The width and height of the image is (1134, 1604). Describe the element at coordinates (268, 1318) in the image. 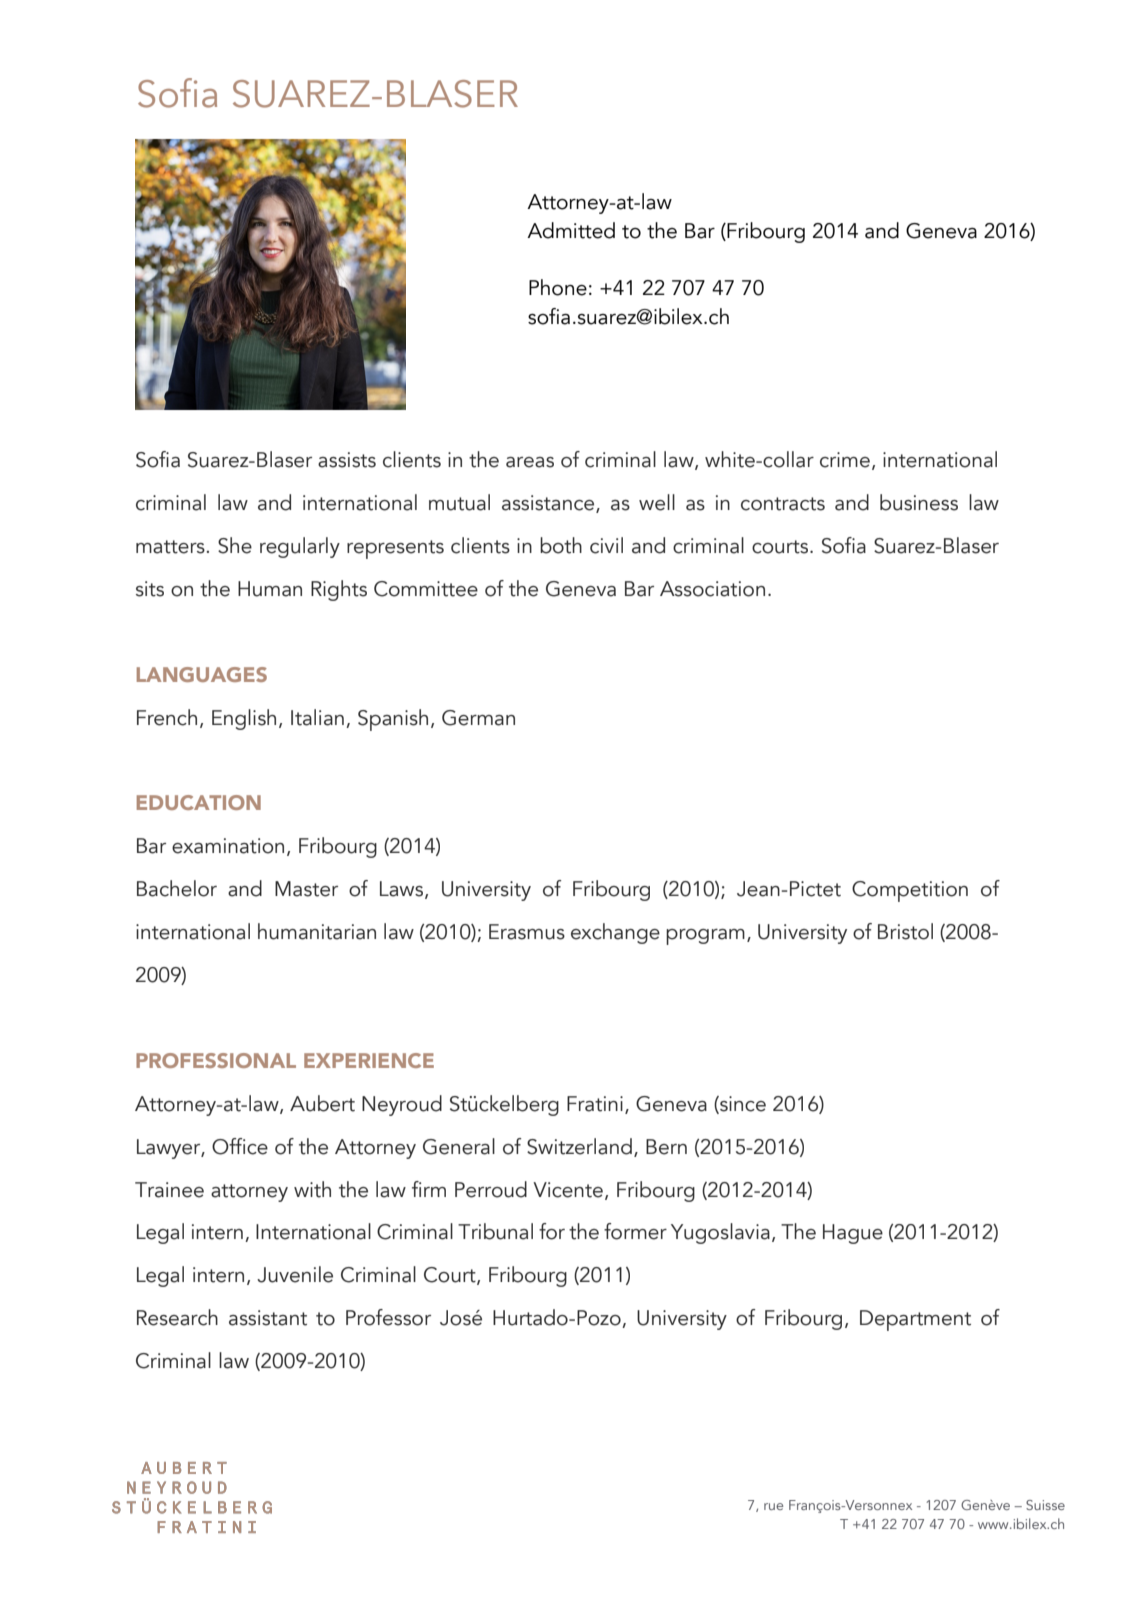

I see `assistant` at that location.
